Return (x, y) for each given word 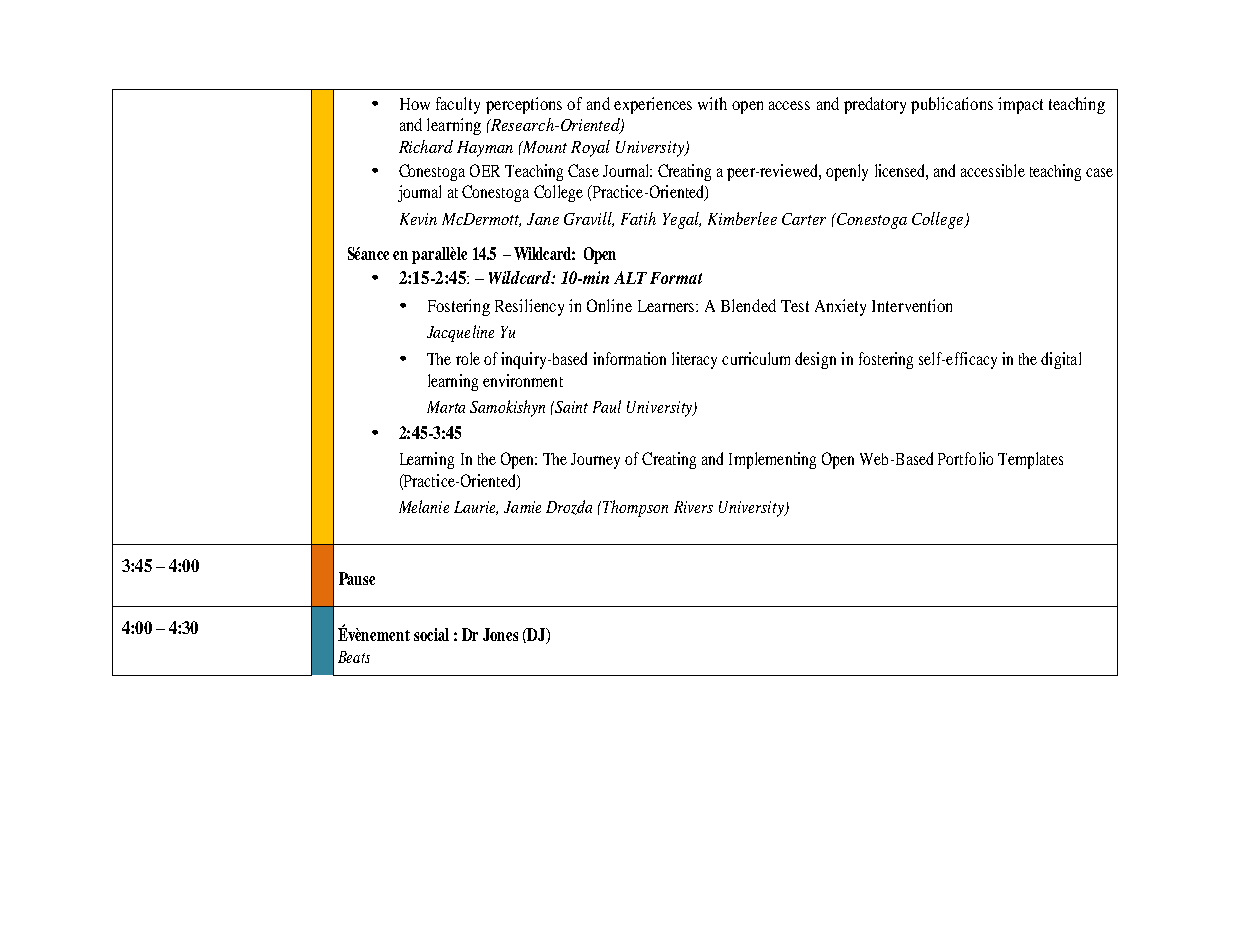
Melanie (424, 506)
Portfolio (965, 458)
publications (952, 105)
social (431, 634)
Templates (1030, 460)
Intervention (912, 305)
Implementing (772, 460)
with (712, 103)
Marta (446, 407)
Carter (804, 219)
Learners (667, 306)
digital (1061, 360)
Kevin (418, 219)
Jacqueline (460, 333)
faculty (458, 105)
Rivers (693, 507)
